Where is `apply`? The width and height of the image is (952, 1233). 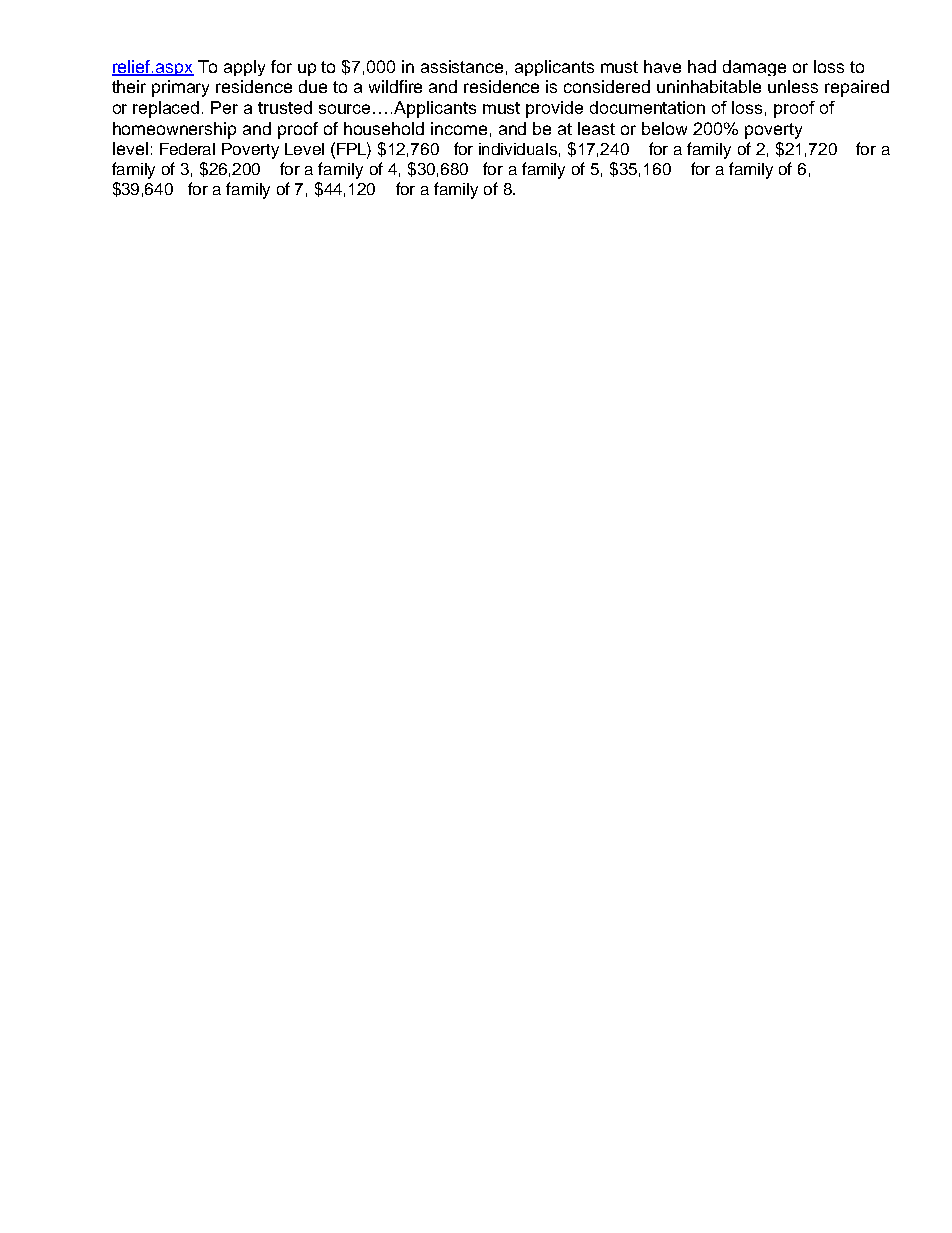
apply is located at coordinates (244, 68).
